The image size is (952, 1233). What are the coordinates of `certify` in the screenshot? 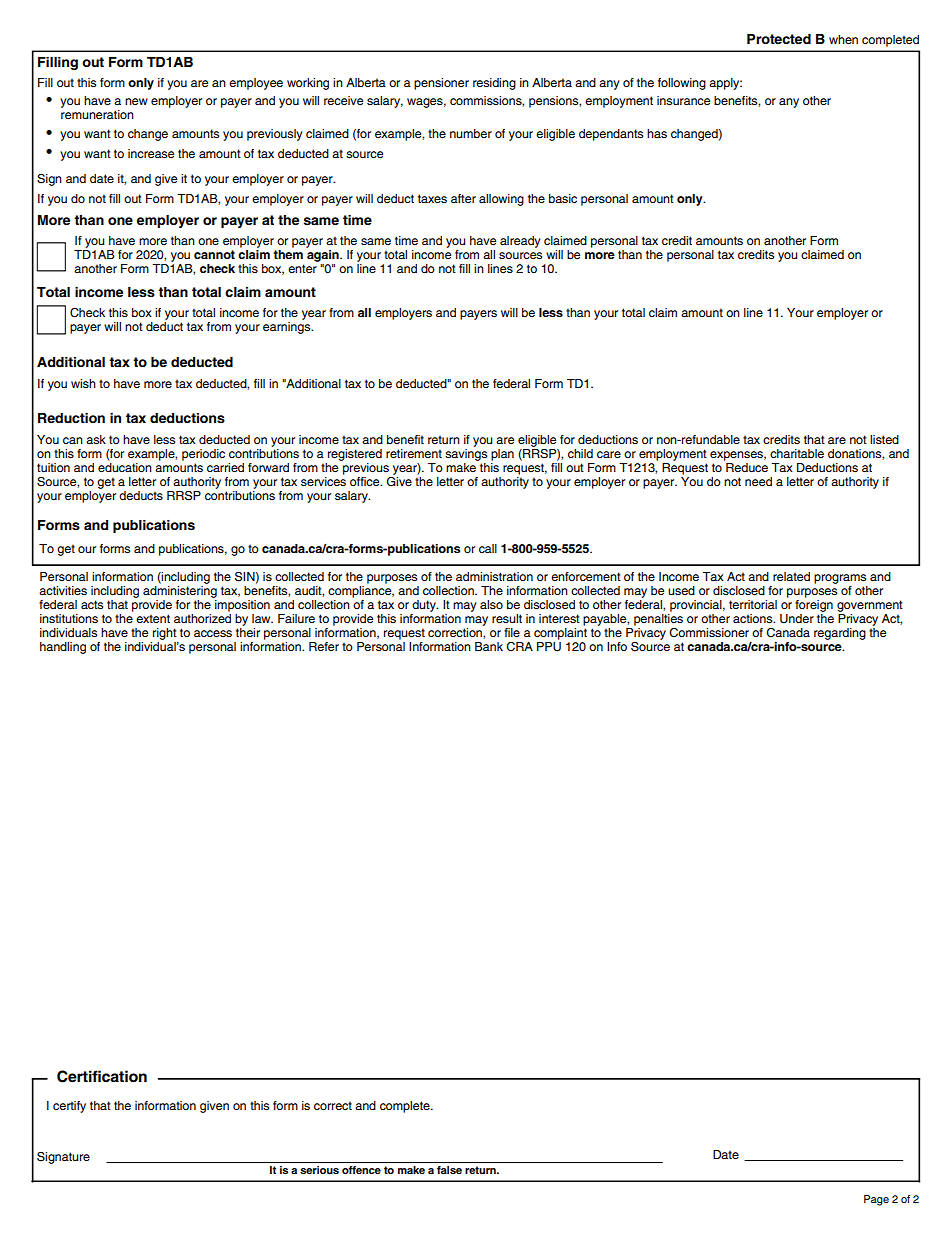 It's located at (69, 1107).
